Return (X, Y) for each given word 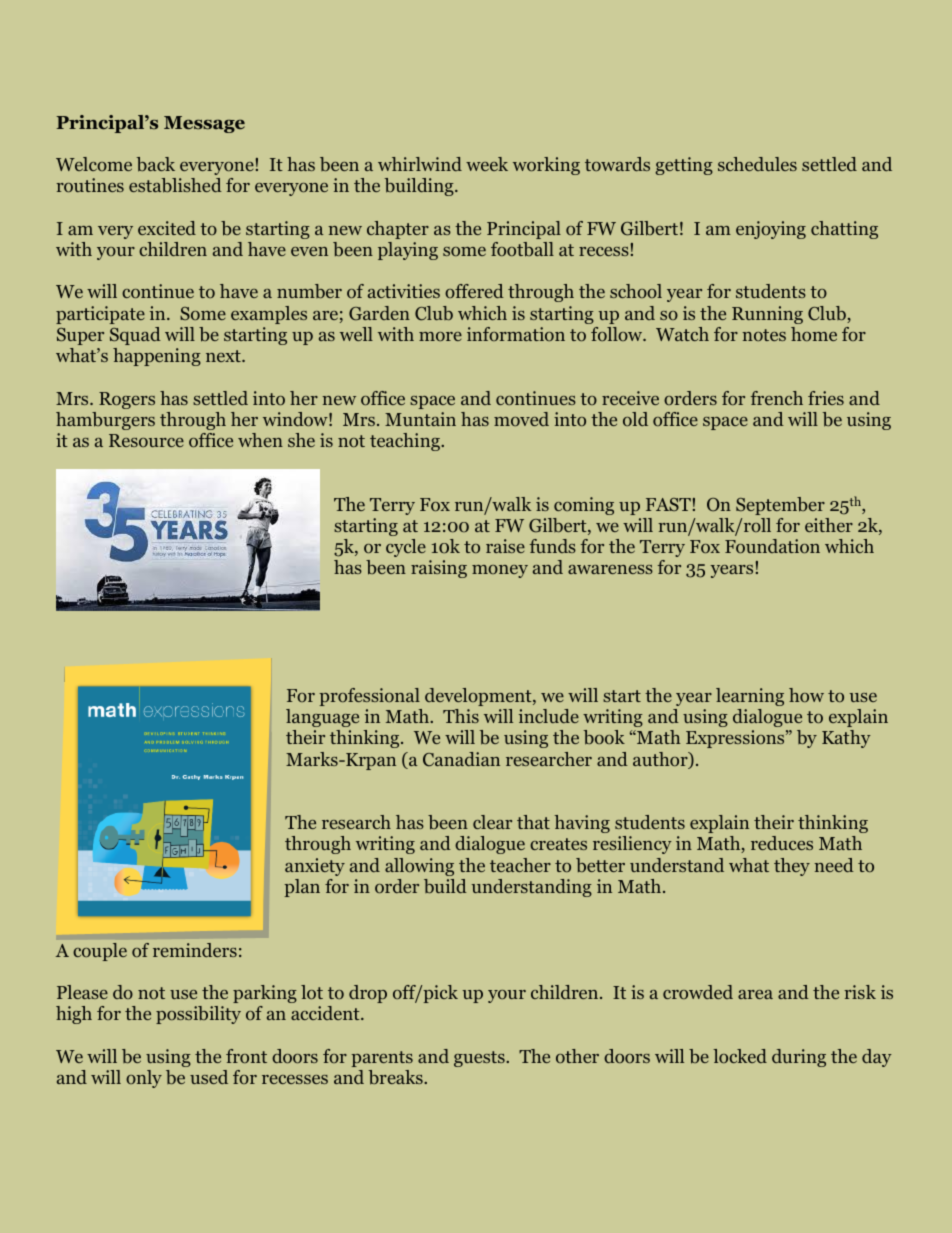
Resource (146, 440)
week (487, 164)
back (156, 164)
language (322, 718)
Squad (135, 336)
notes (764, 335)
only (144, 1079)
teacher (520, 865)
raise (505, 546)
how (806, 695)
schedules (757, 164)
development (479, 697)
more (440, 336)
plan (302, 888)
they (792, 867)
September (780, 506)
